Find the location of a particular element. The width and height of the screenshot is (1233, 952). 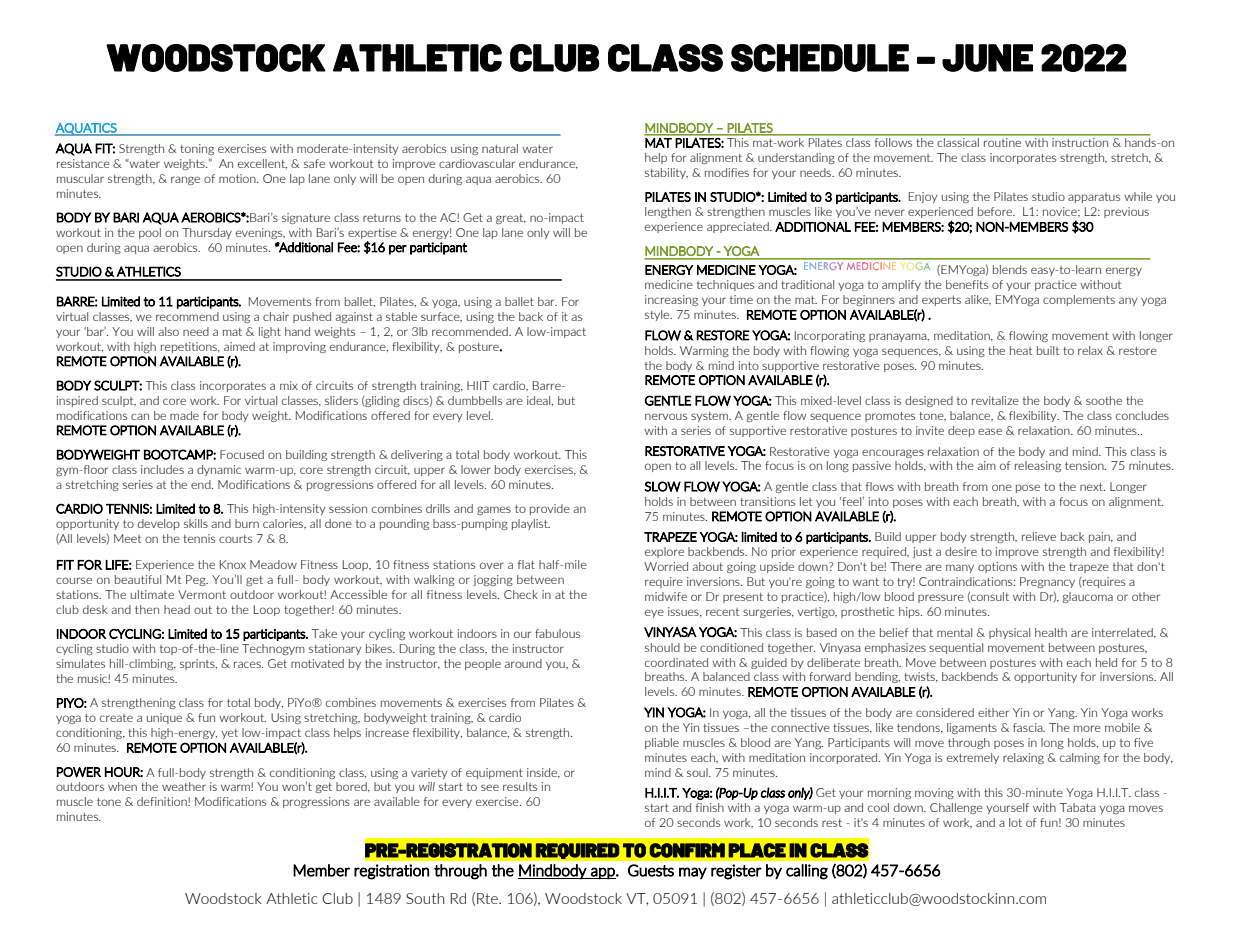

definition is located at coordinates (163, 801).
